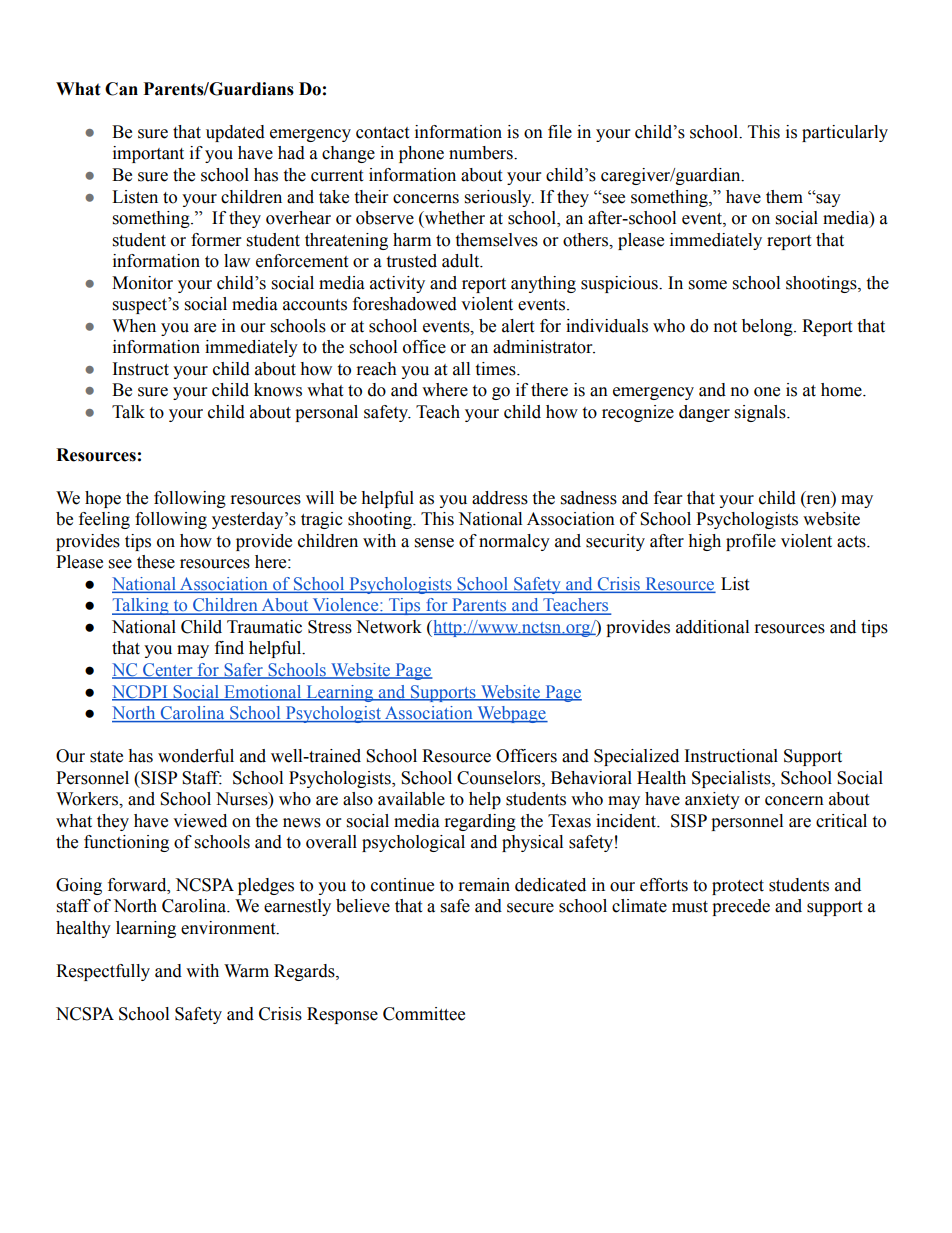  What do you see at coordinates (482, 153) in the page?
I see `numbers` at bounding box center [482, 153].
